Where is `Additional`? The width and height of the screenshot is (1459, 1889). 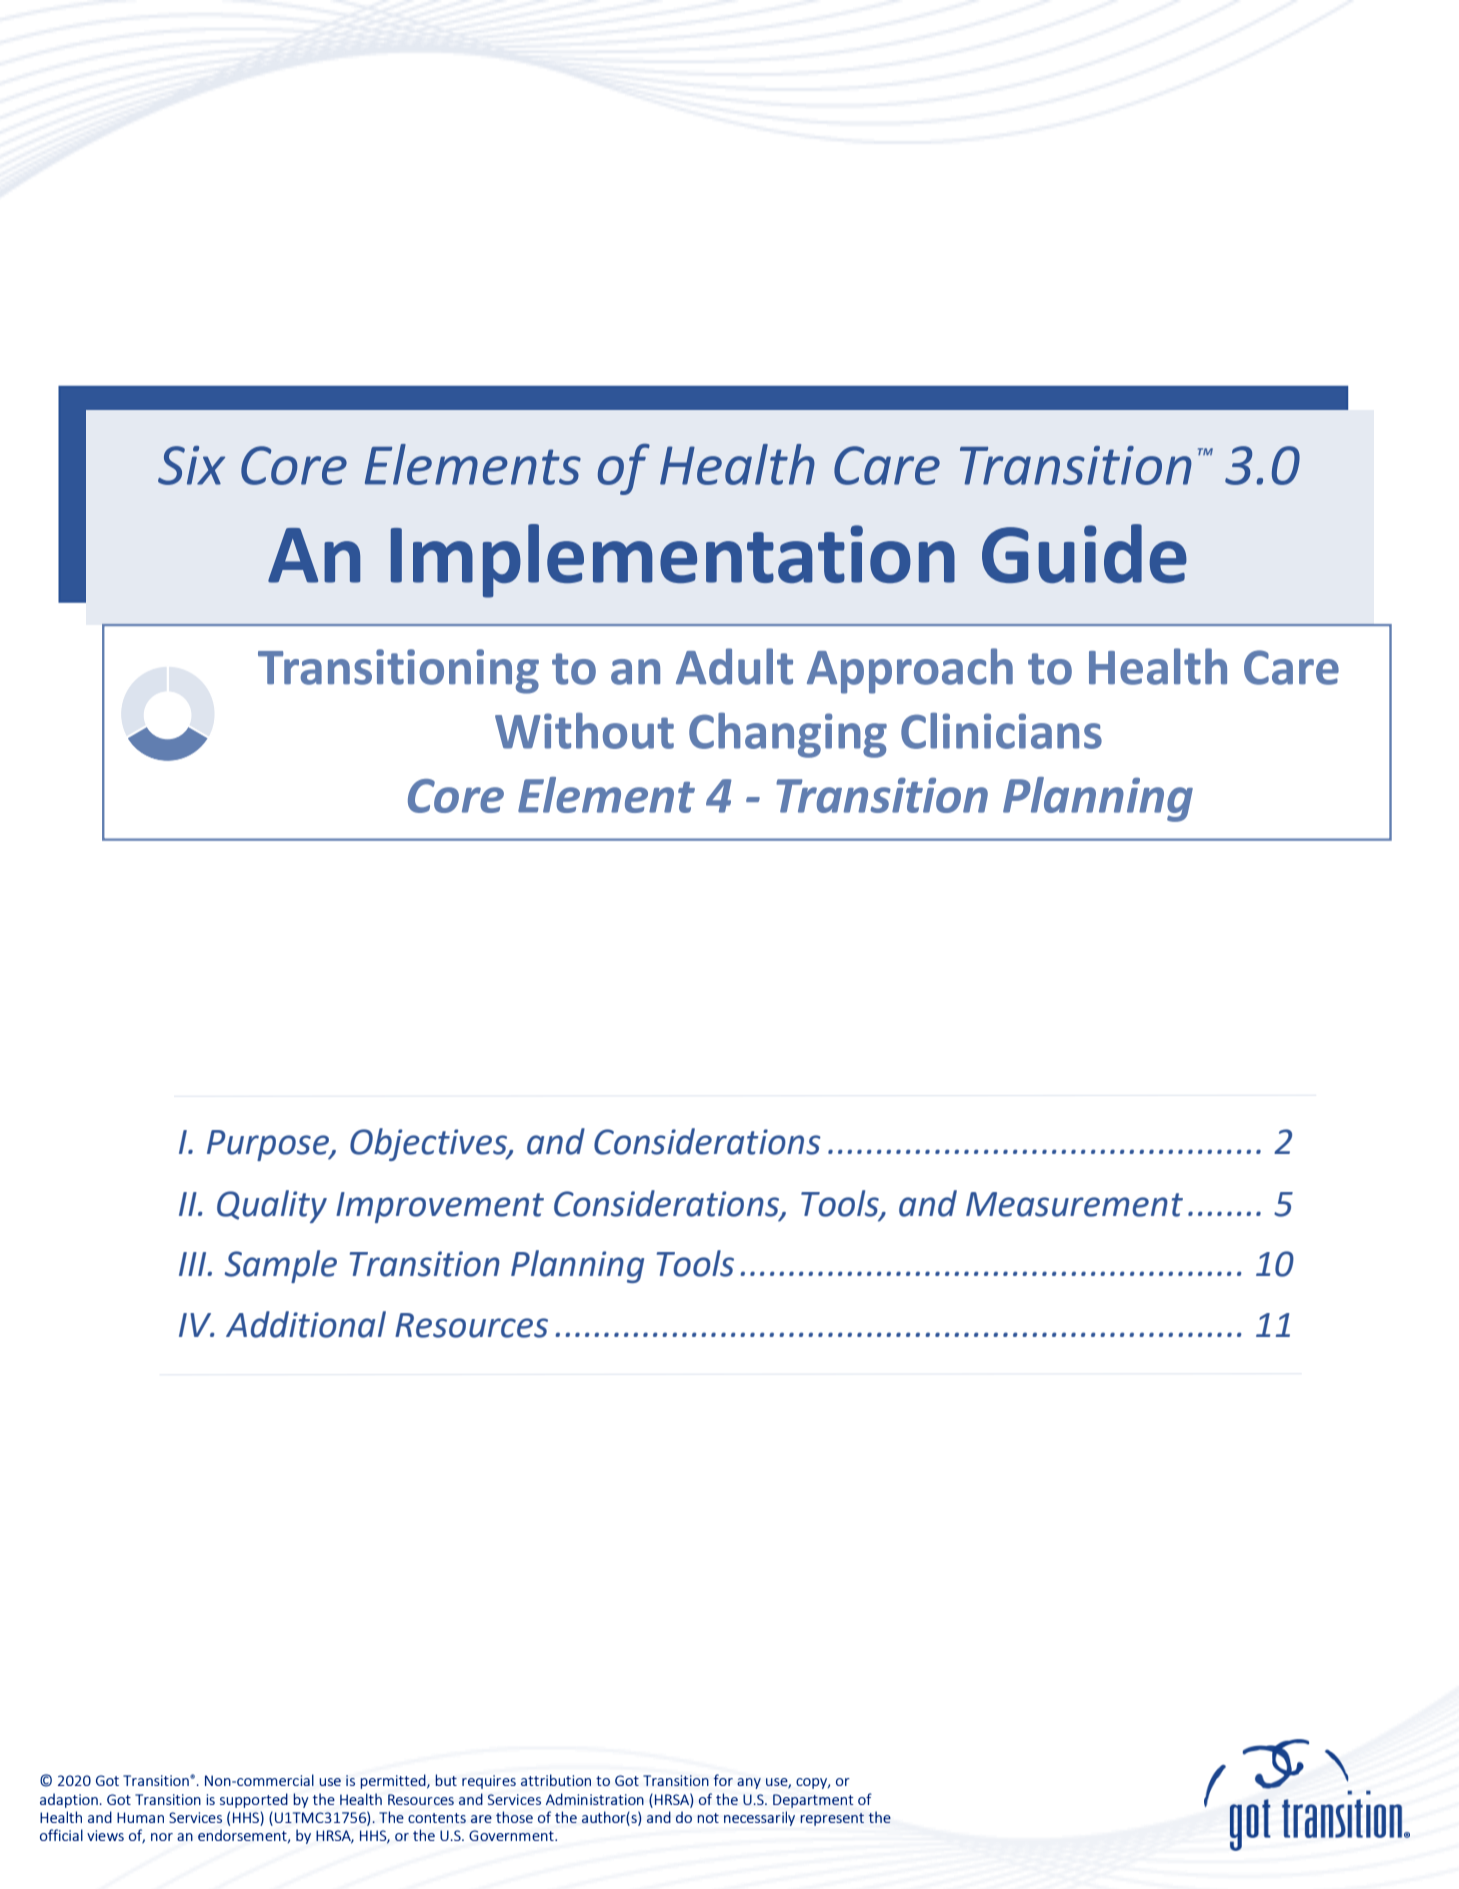
Additional is located at coordinates (306, 1324).
